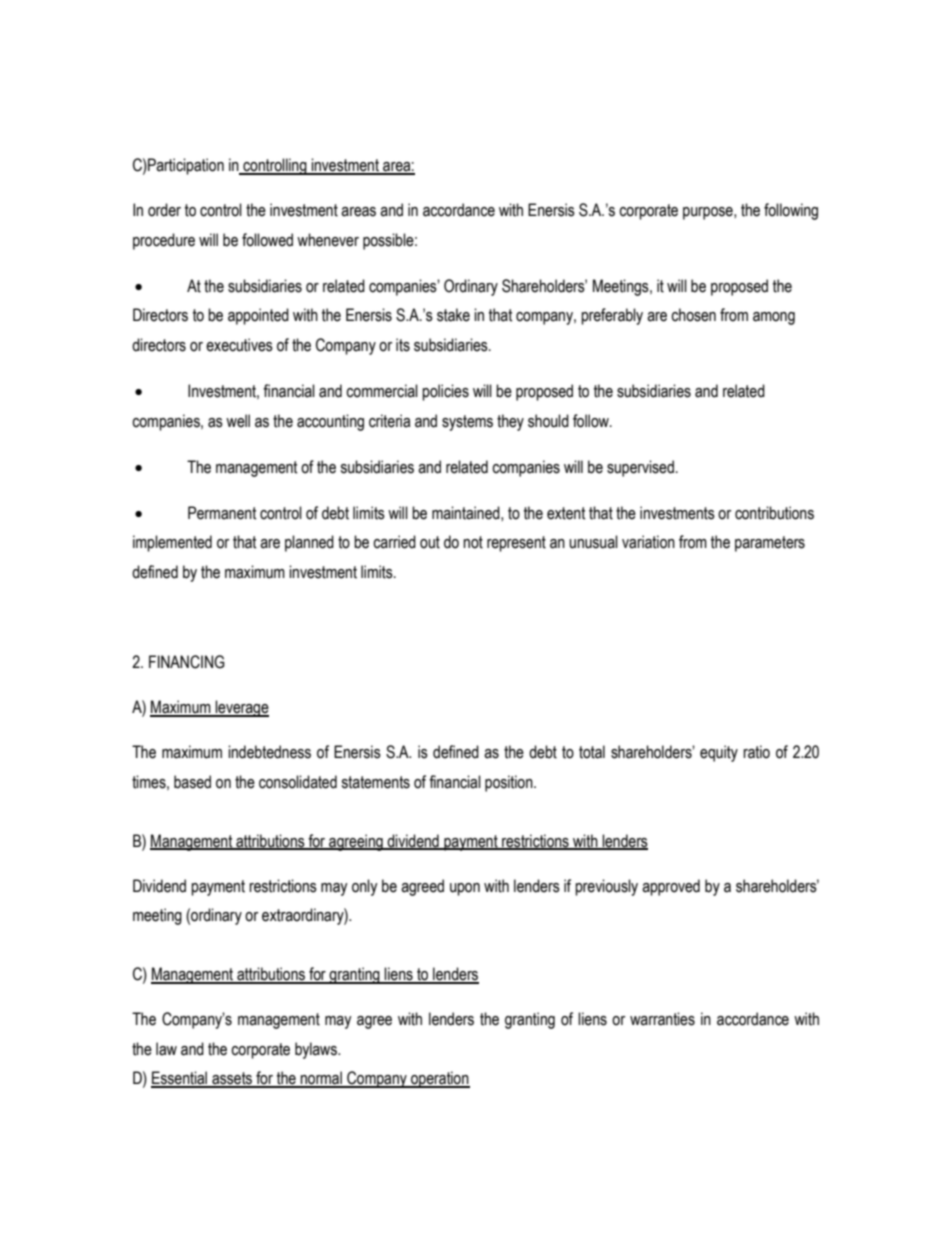 This image has width=952, height=1233. Describe the element at coordinates (192, 782) in the image. I see `based` at that location.
